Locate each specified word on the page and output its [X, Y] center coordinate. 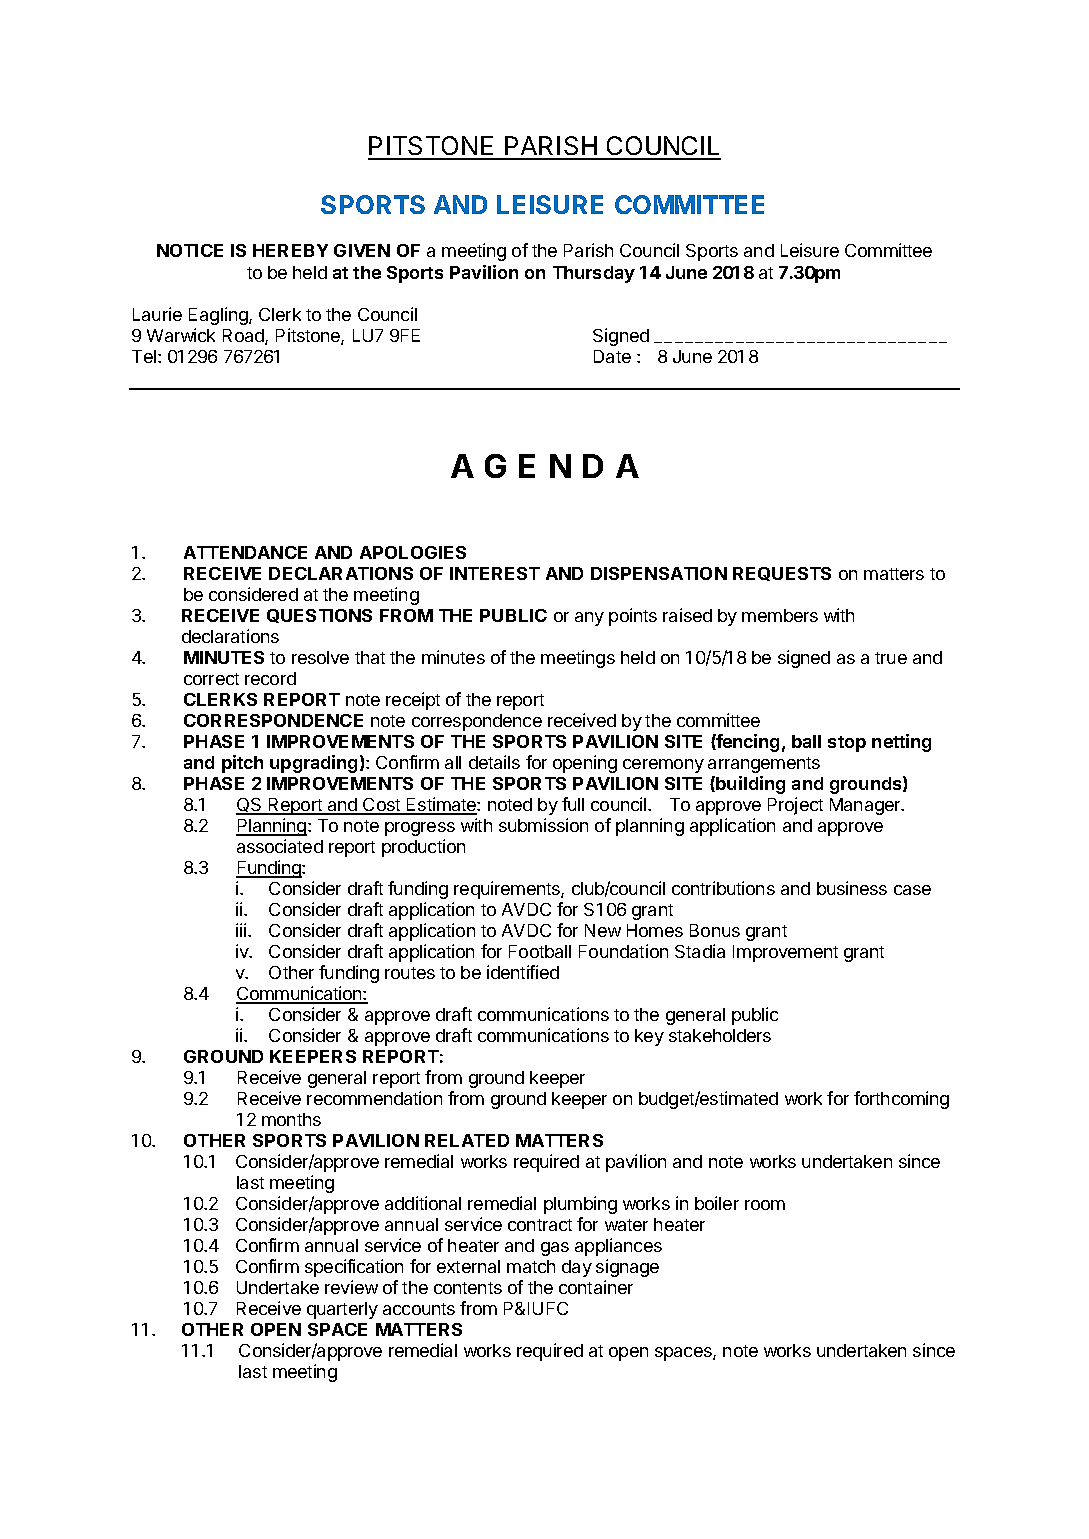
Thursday [594, 274]
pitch [242, 764]
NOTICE [190, 250]
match [531, 1266]
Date [612, 356]
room [765, 1205]
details [494, 762]
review [351, 1287]
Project [795, 806]
